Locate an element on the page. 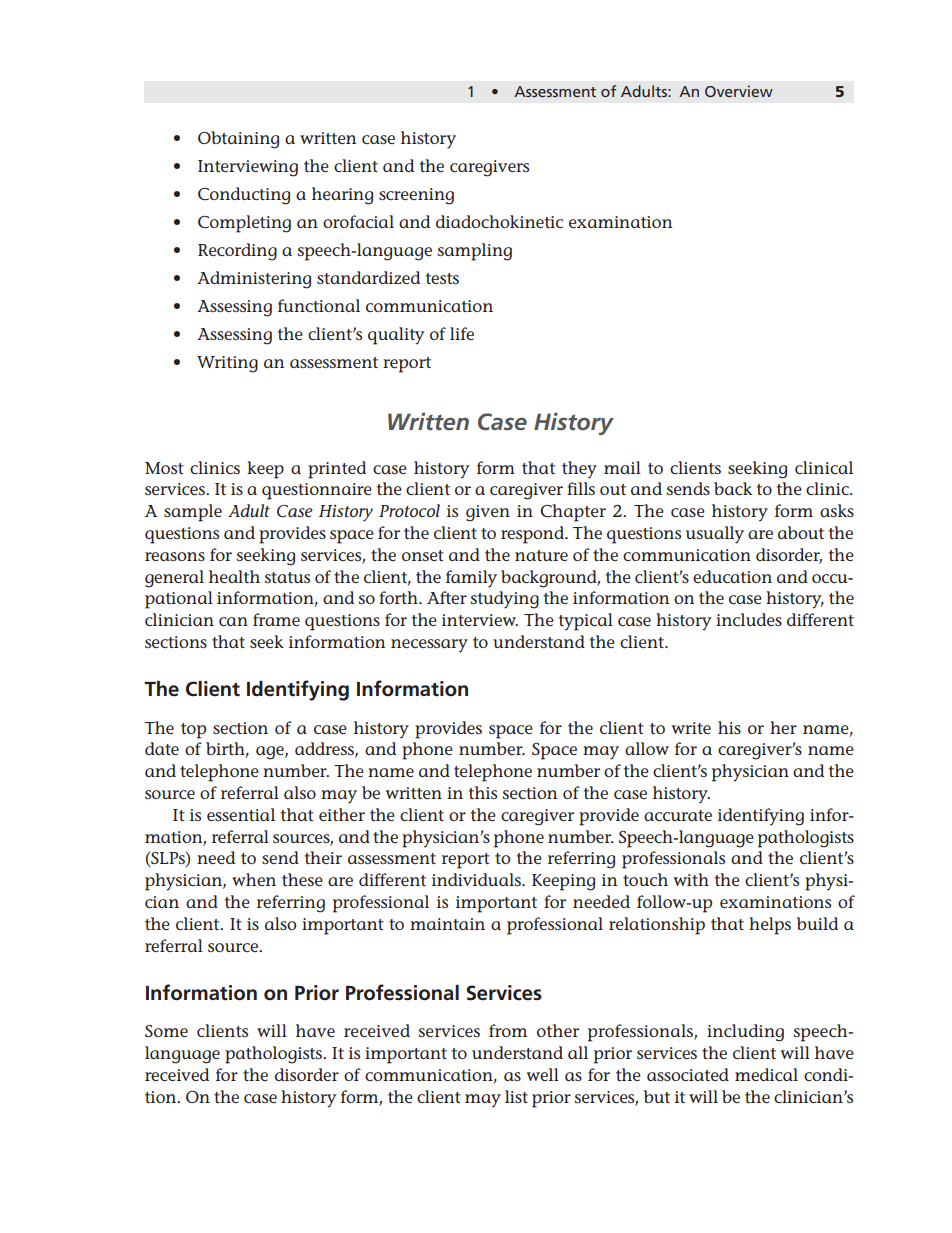  asks is located at coordinates (837, 510).
